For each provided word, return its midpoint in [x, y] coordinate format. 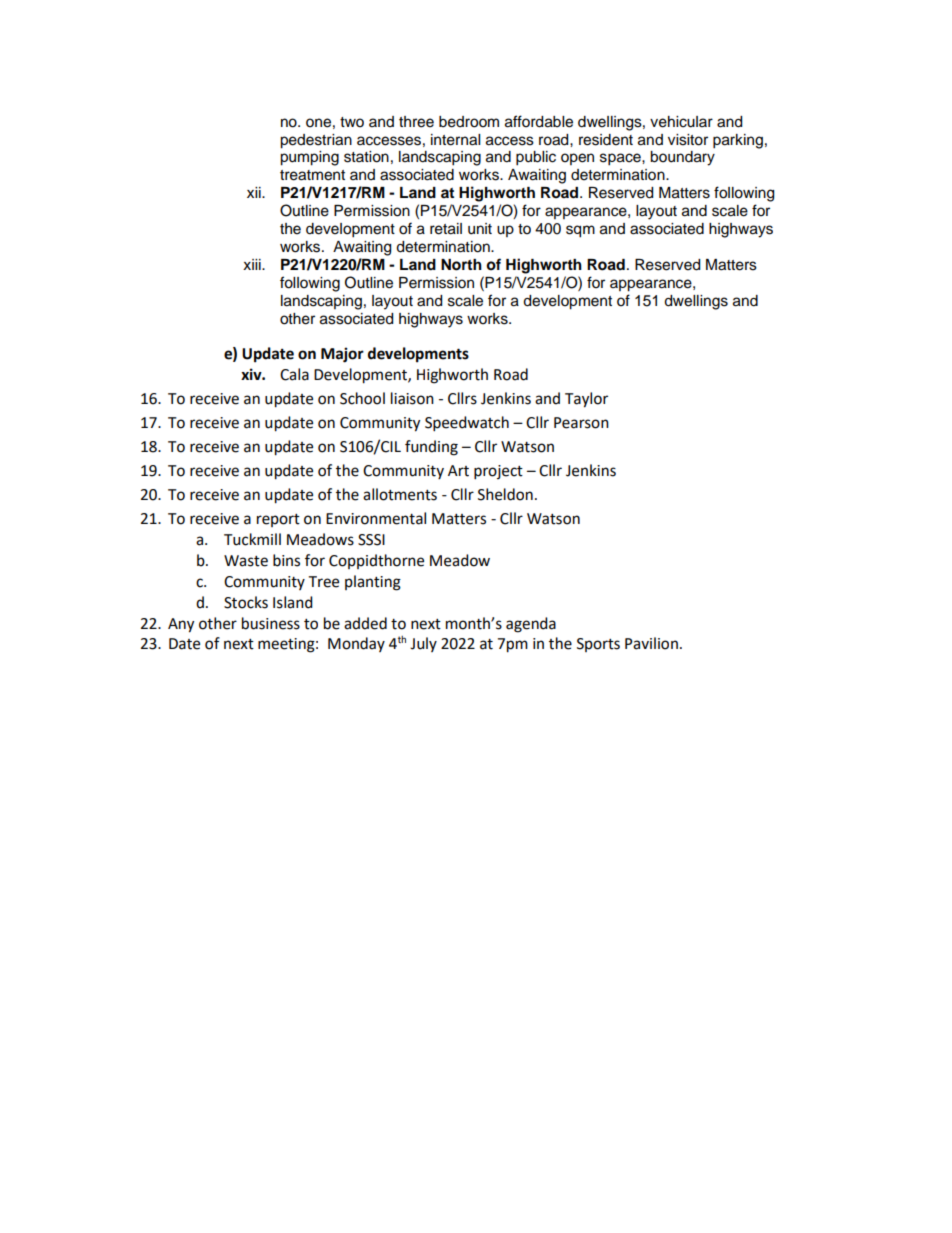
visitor [688, 140]
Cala [294, 374]
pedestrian [316, 141]
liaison [412, 398]
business [271, 623]
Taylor [586, 400]
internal [455, 140]
